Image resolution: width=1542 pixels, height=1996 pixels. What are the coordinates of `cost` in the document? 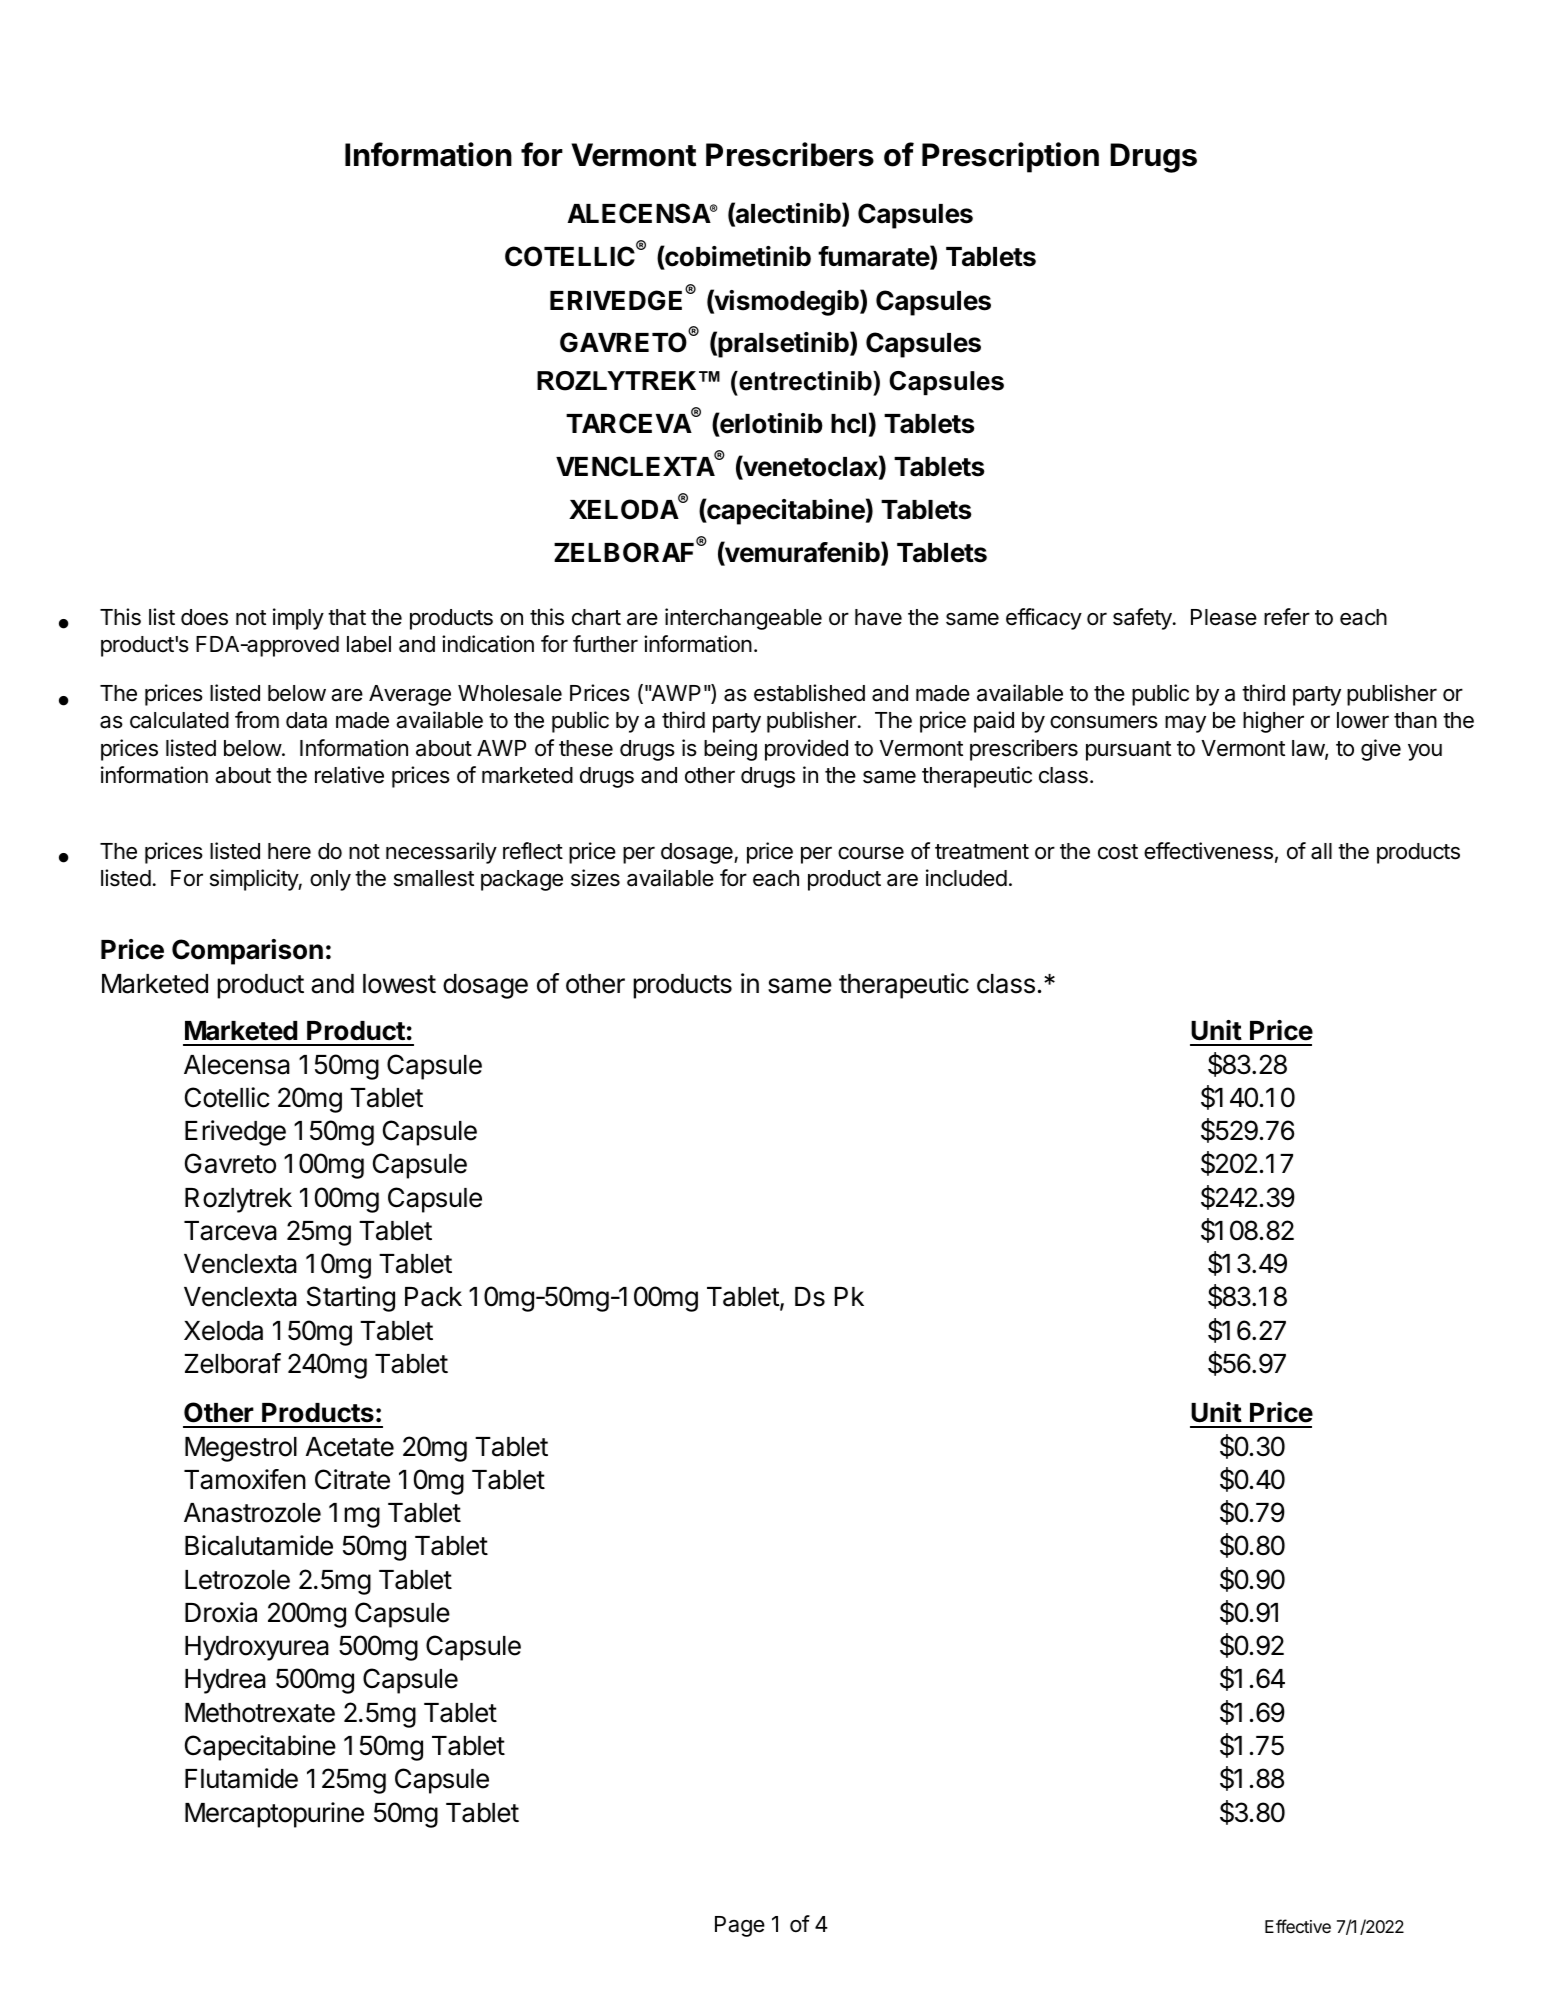 It's located at (1118, 852).
